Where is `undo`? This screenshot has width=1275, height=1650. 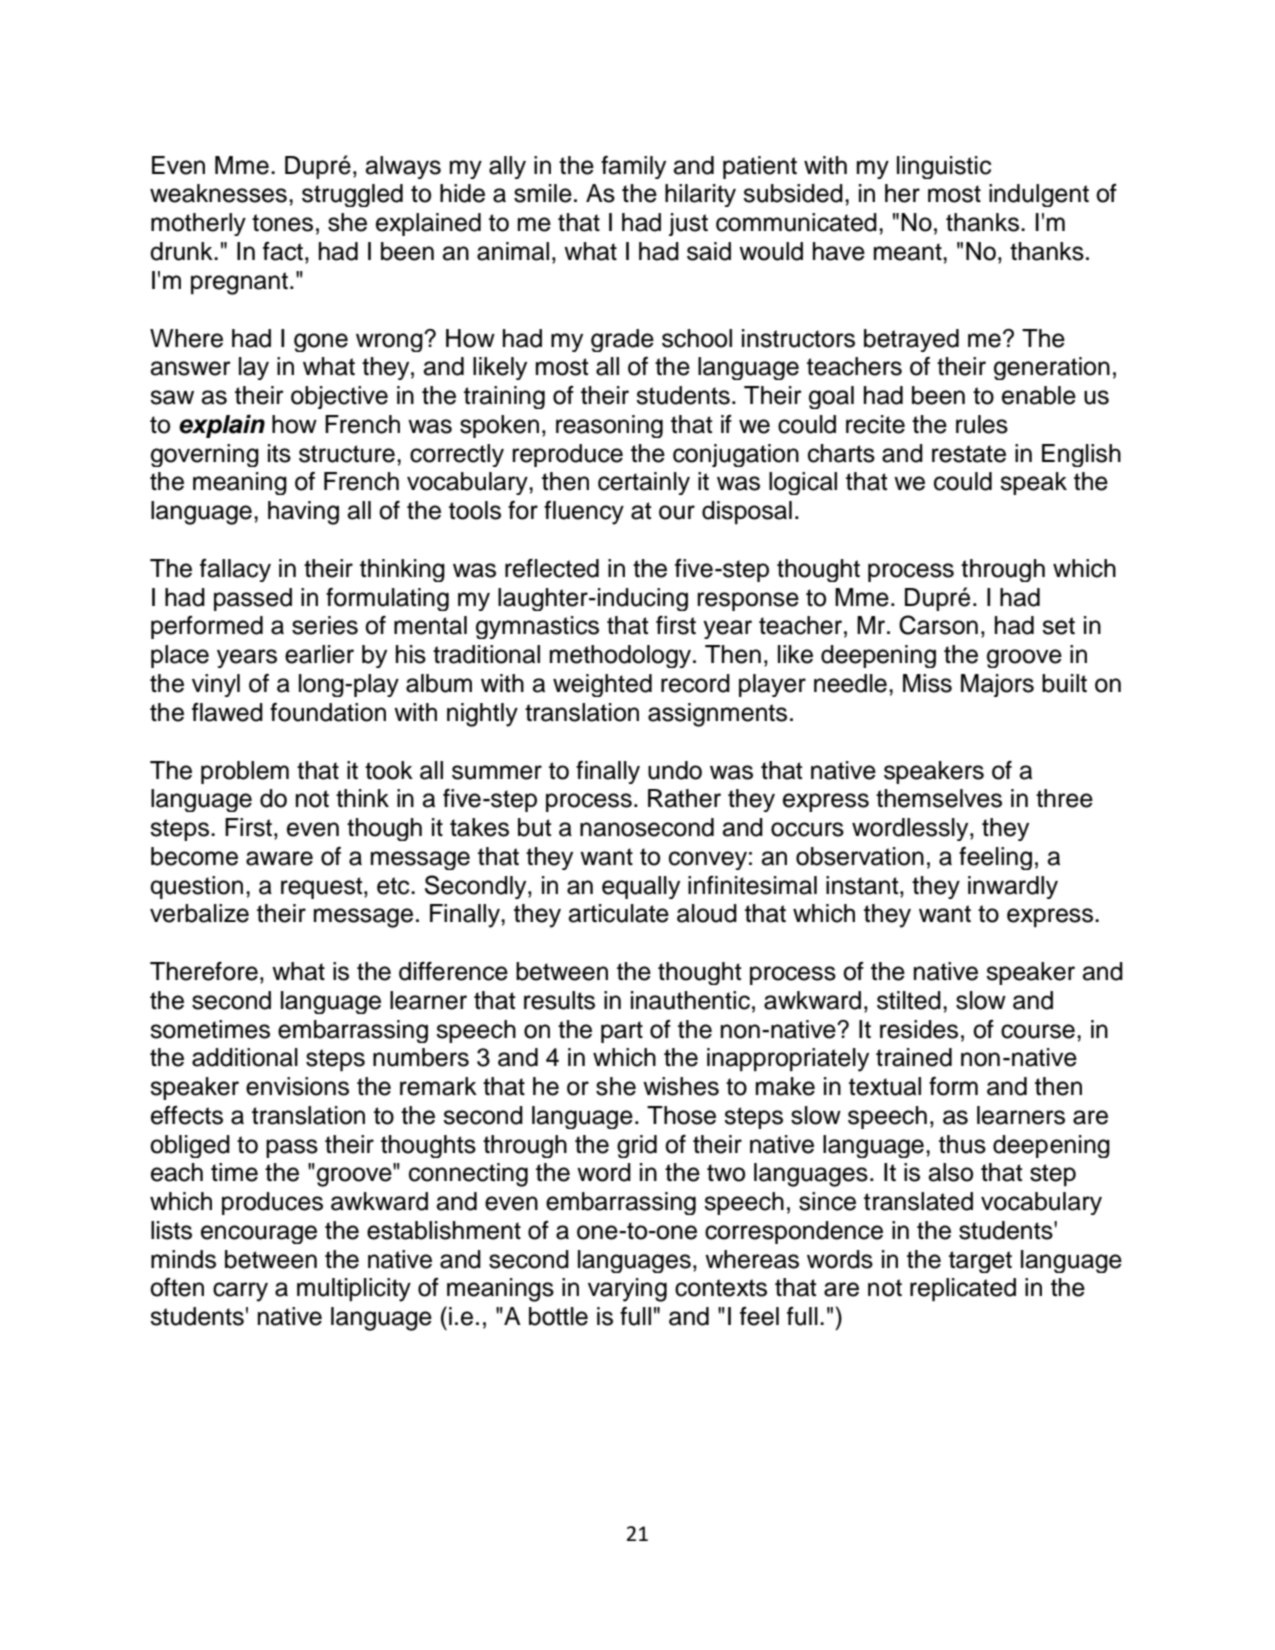
undo is located at coordinates (675, 770).
